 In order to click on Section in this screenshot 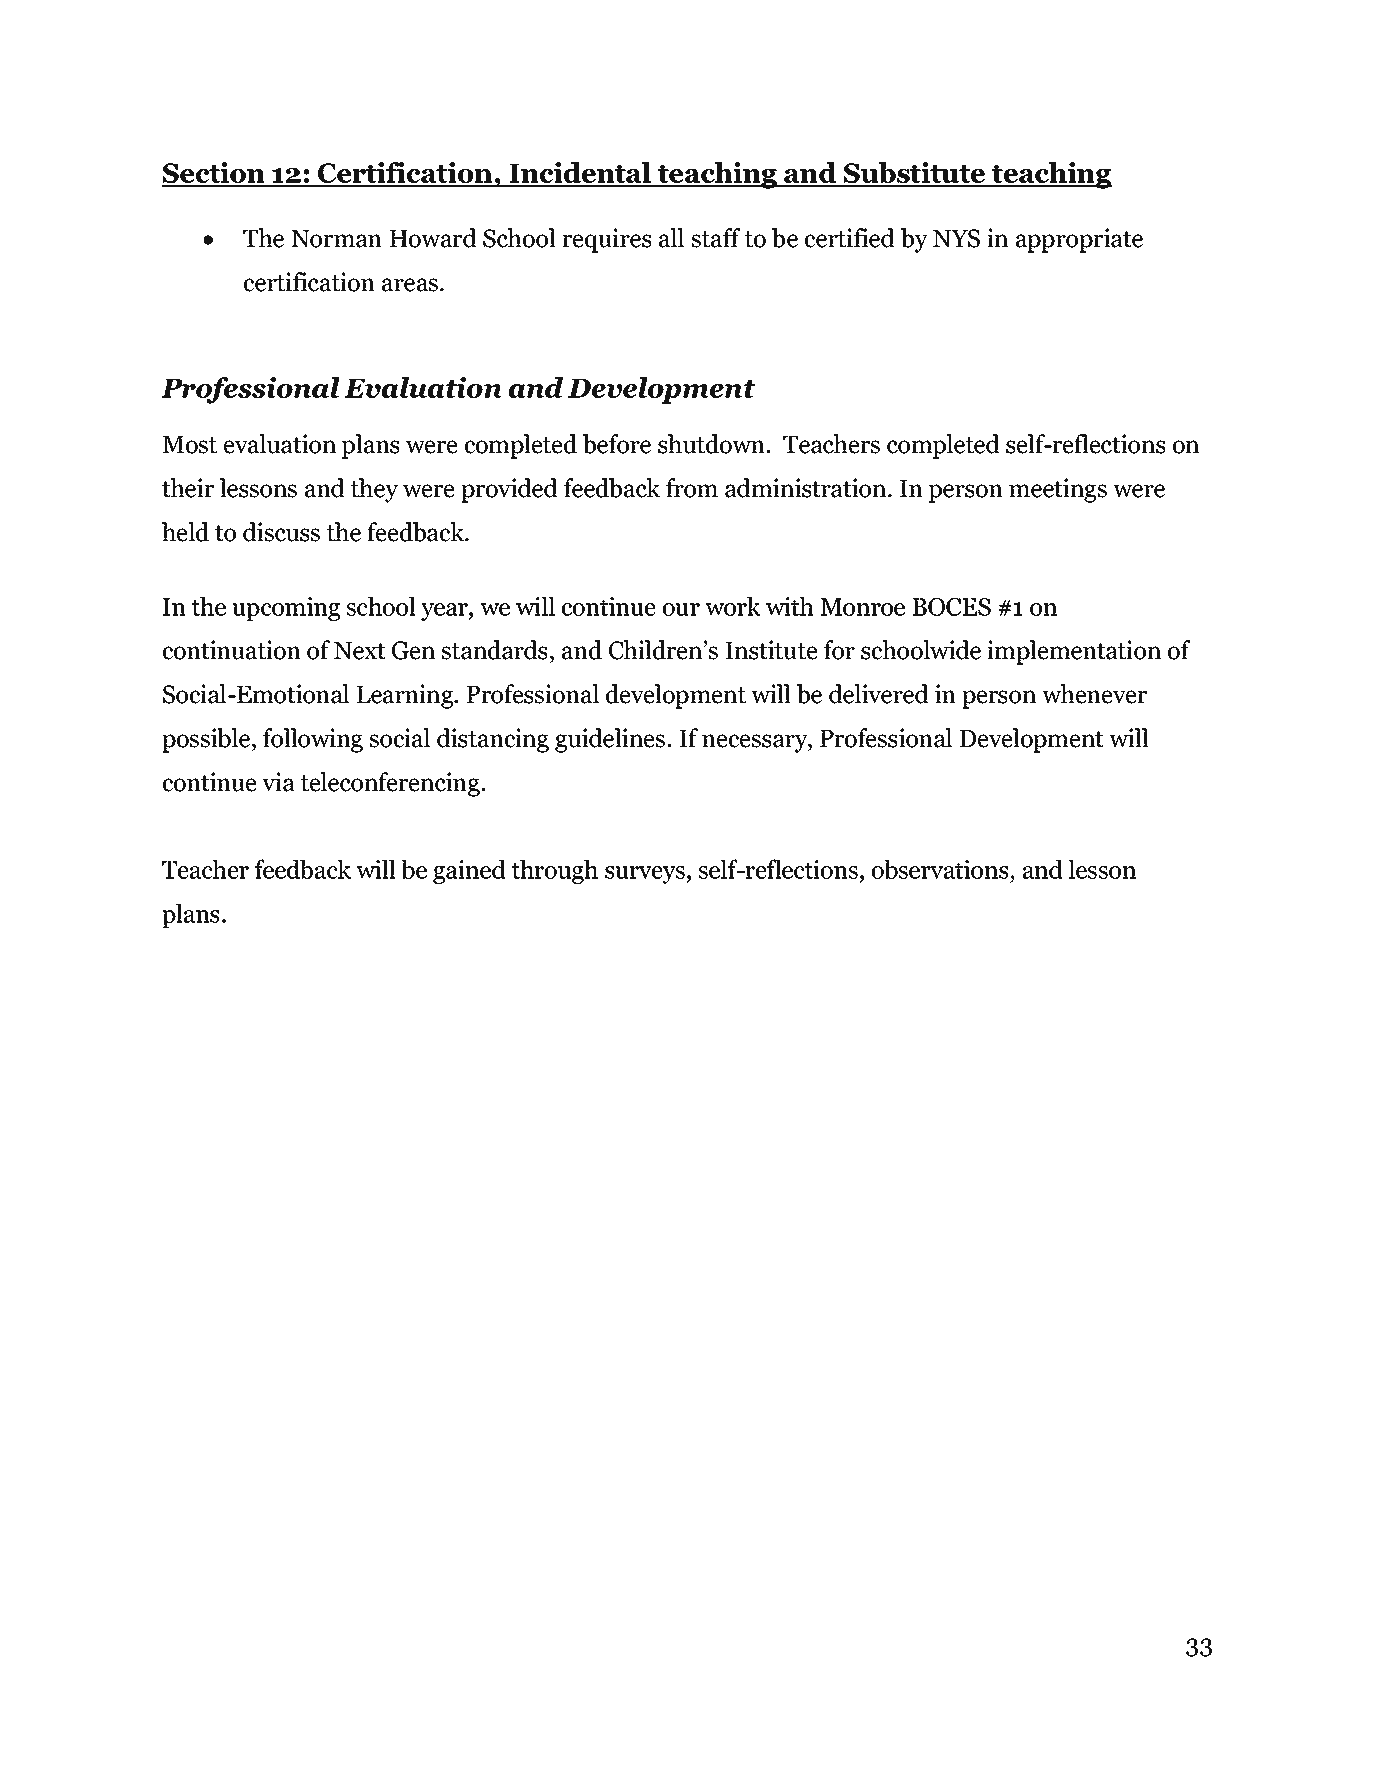, I will do `click(215, 174)`.
